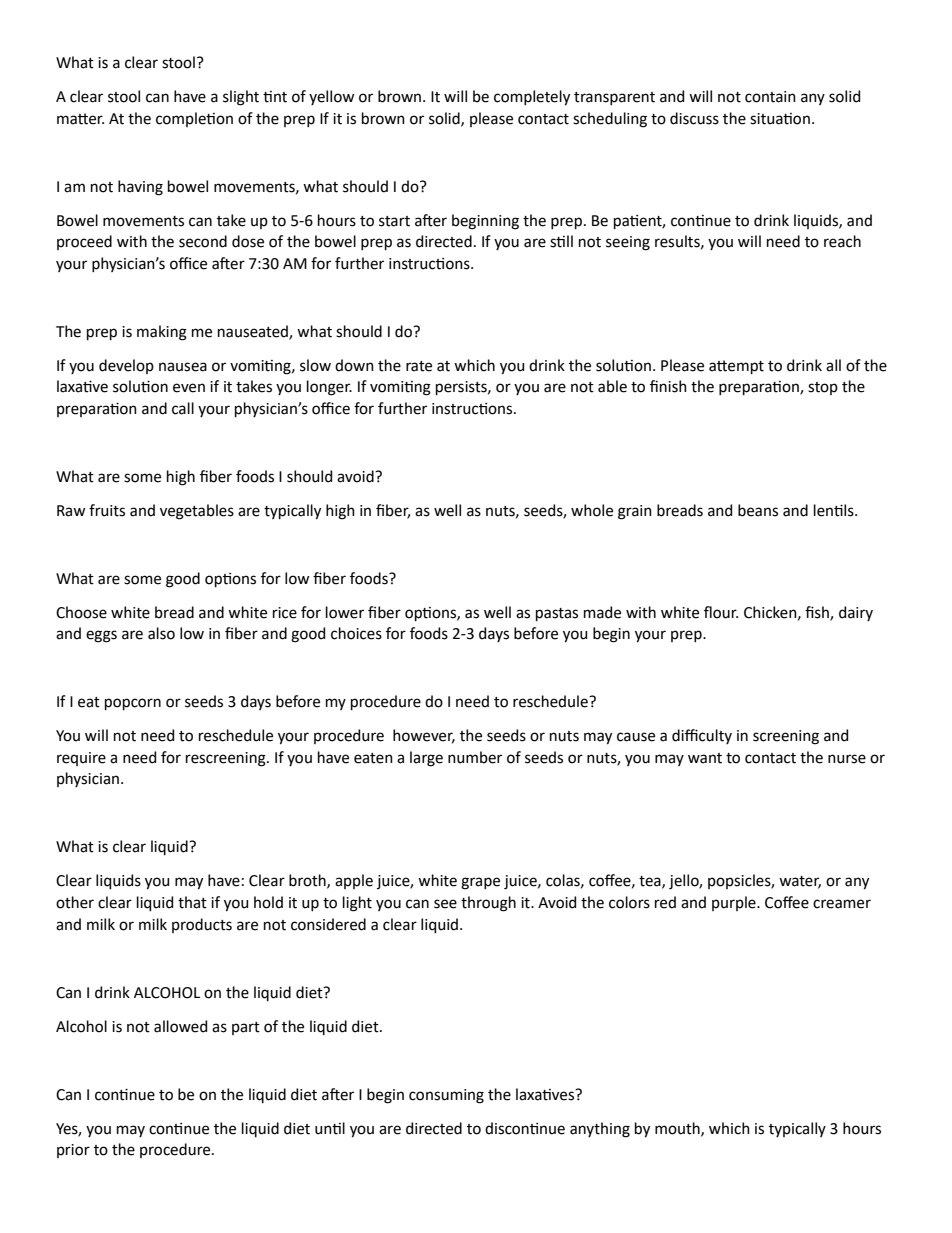  What do you see at coordinates (770, 97) in the screenshot?
I see `contain` at bounding box center [770, 97].
